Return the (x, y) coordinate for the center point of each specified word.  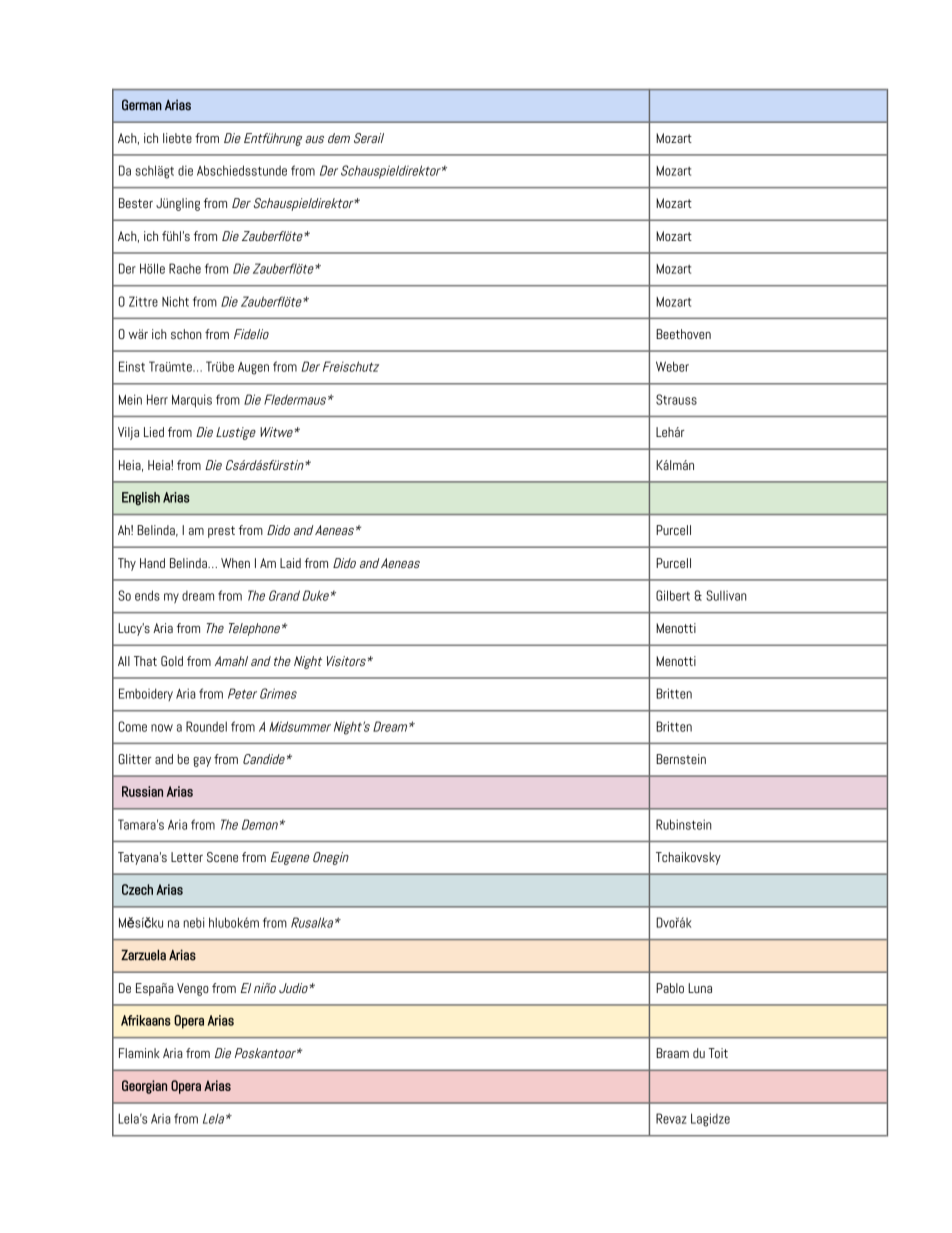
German (142, 105)
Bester (136, 203)
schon (186, 334)
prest (221, 532)
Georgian (144, 1087)
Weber (672, 366)
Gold (172, 661)
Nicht (175, 301)
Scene (222, 857)
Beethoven (683, 334)
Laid (290, 563)
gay (202, 762)
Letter (187, 857)
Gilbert (673, 595)
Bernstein (681, 759)
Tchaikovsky (688, 858)
